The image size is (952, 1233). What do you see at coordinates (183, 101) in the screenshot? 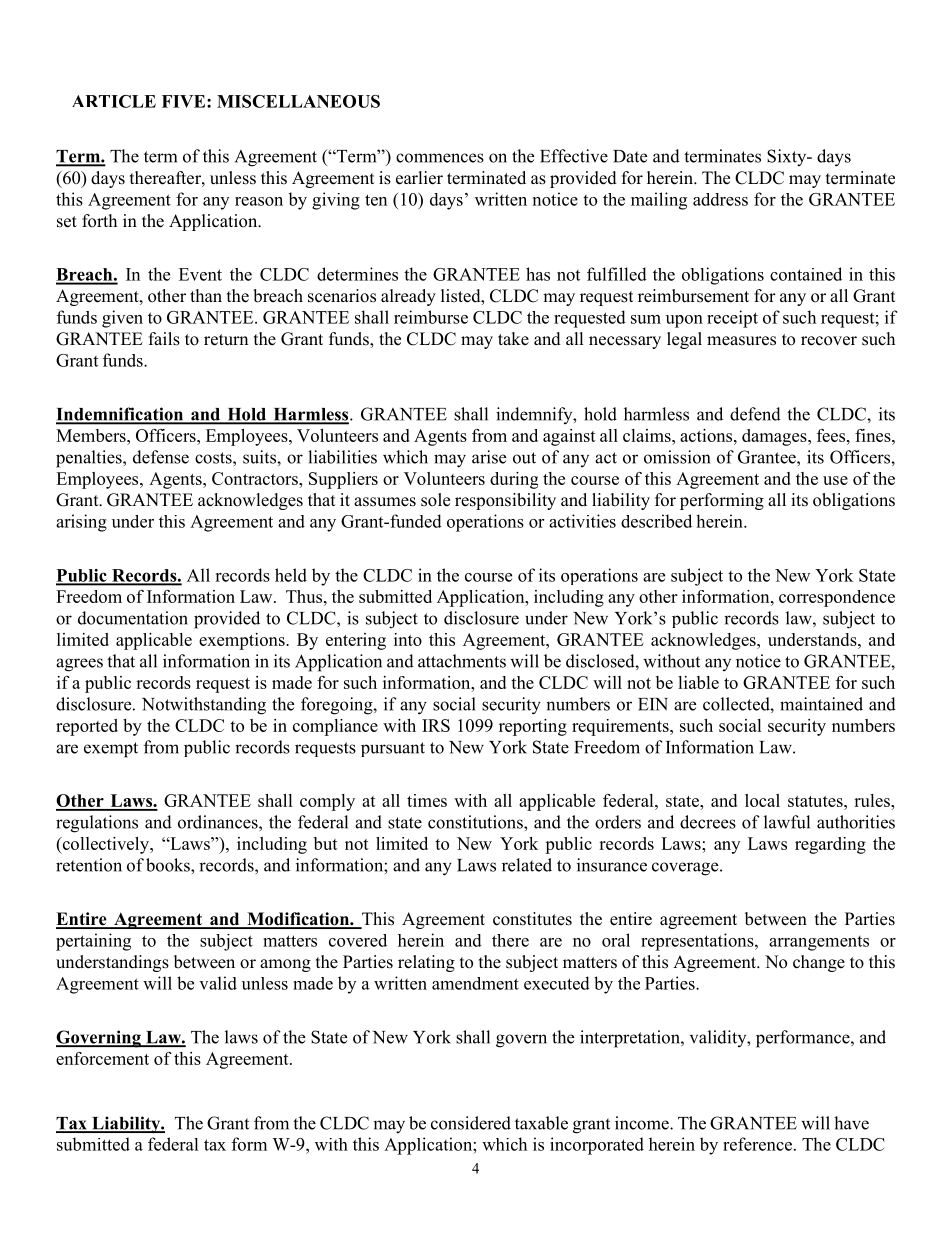
I see `FIVE` at bounding box center [183, 101].
